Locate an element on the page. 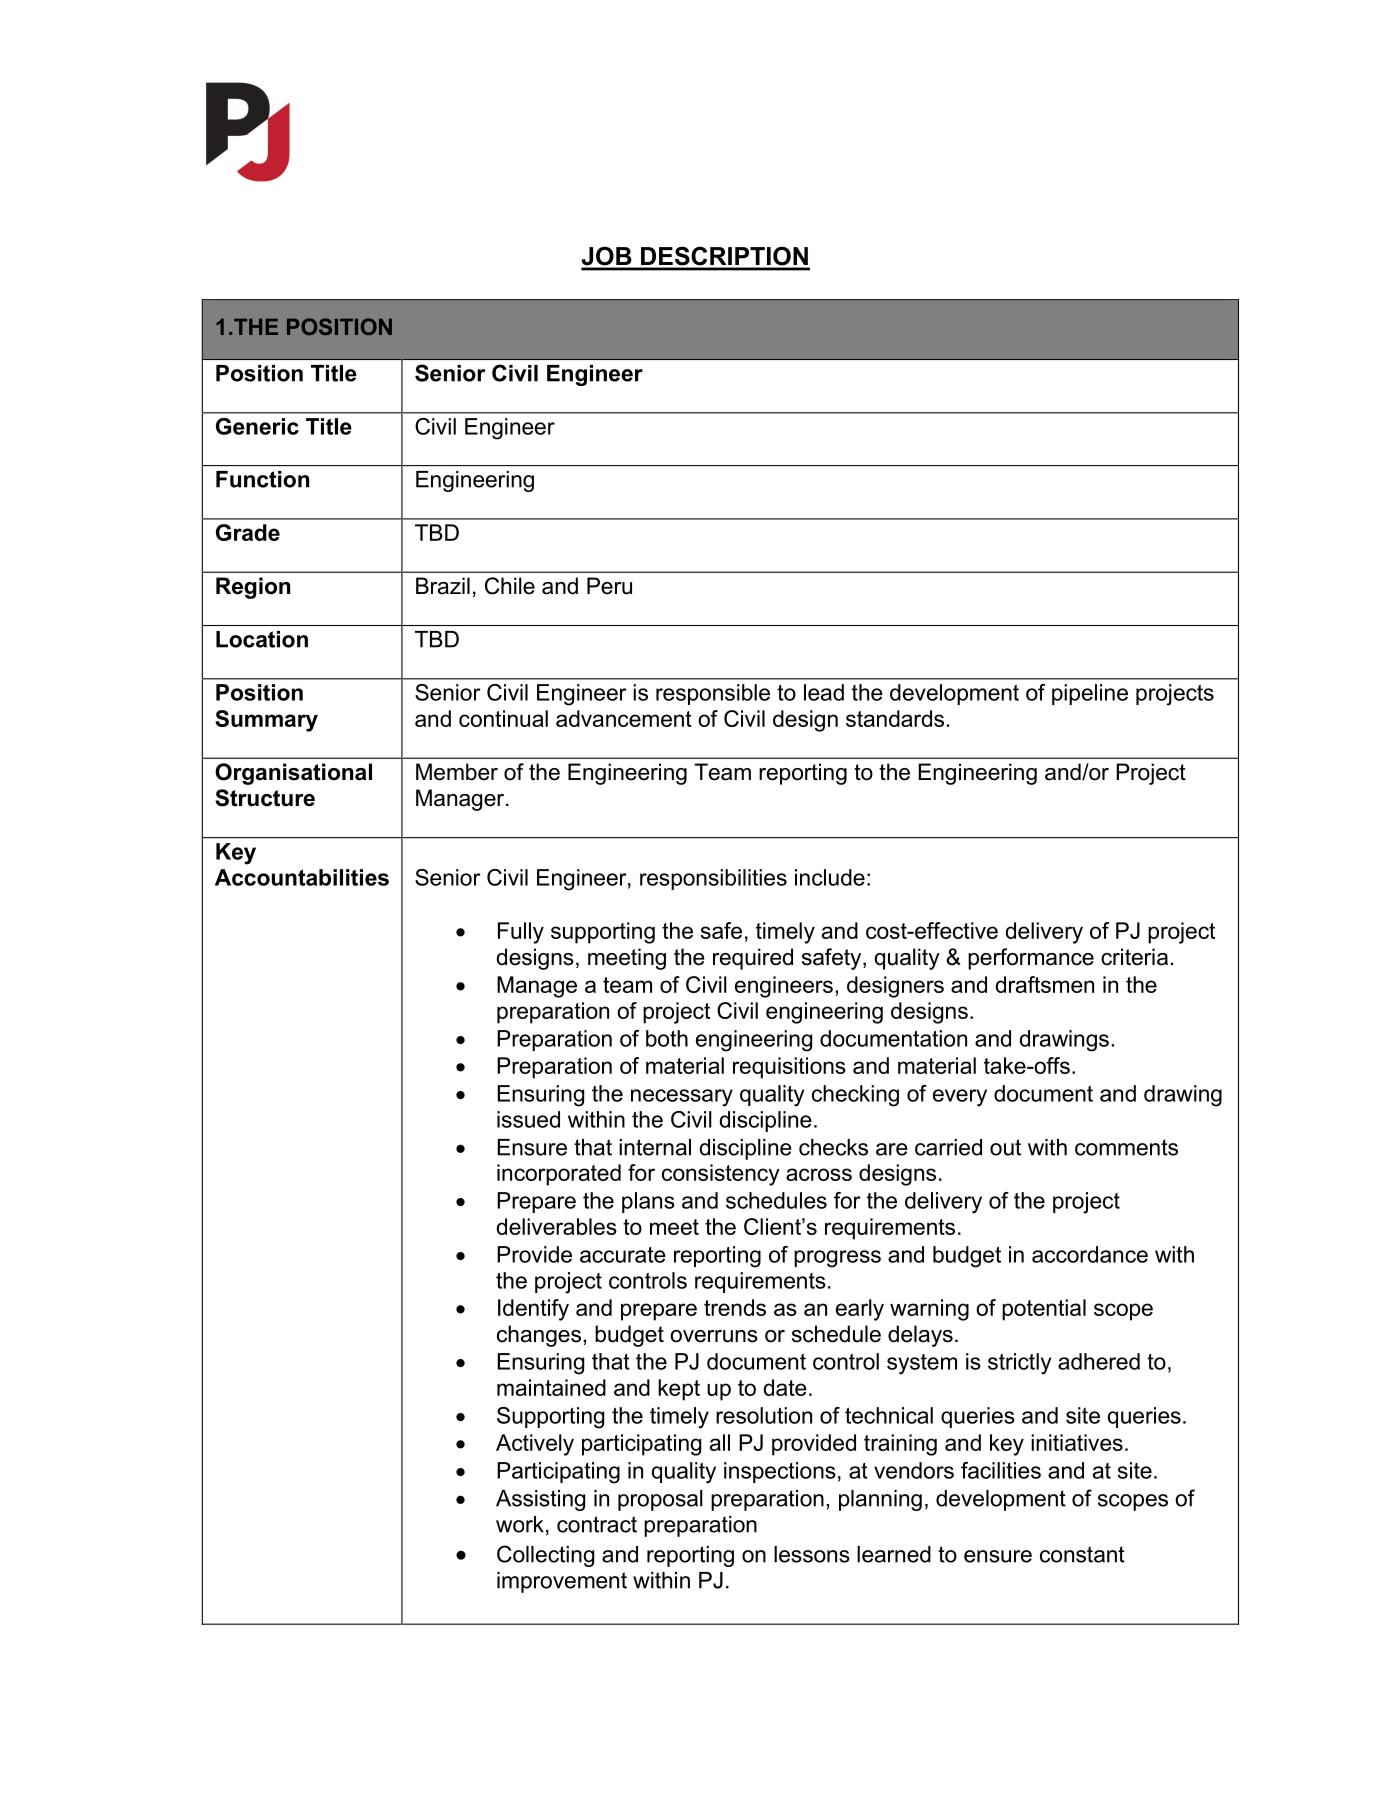 The width and height of the image is (1387, 1795). constant is located at coordinates (1082, 1554).
